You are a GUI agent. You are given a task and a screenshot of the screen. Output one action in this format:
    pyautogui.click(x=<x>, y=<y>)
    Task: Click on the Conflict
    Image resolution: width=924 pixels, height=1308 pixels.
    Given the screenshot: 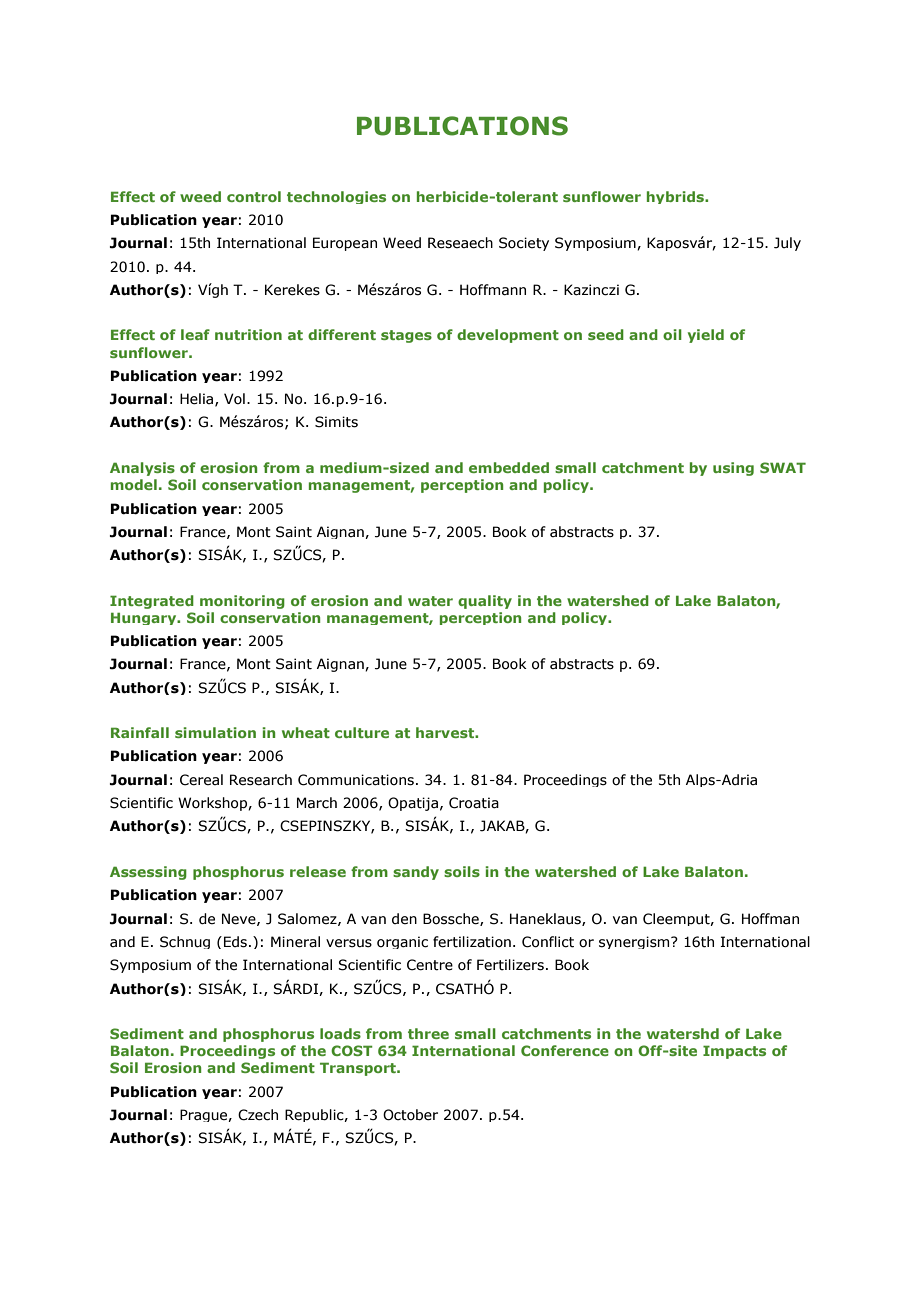 What is the action you would take?
    pyautogui.click(x=548, y=942)
